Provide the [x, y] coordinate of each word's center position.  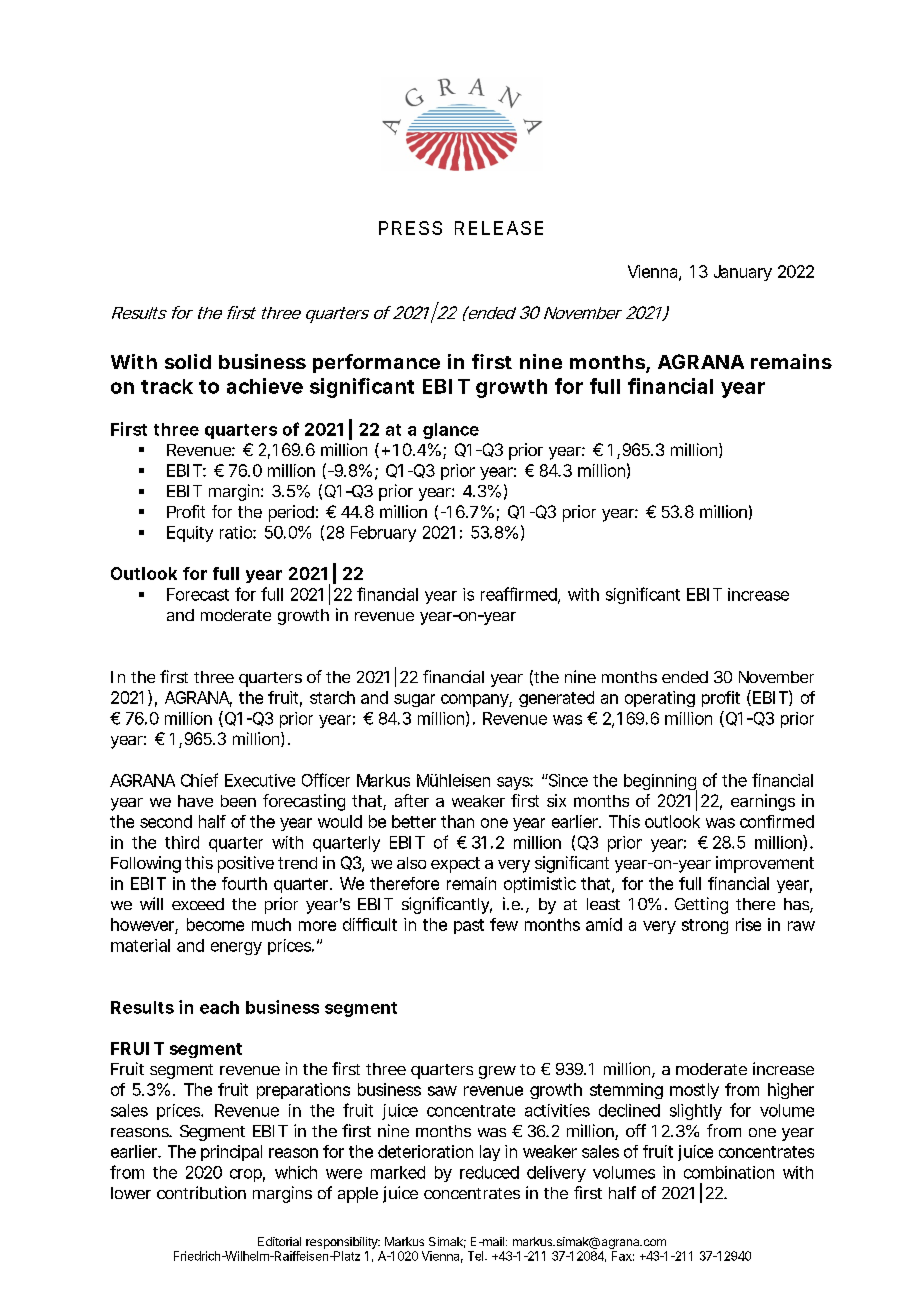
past [469, 926]
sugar [414, 700]
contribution [201, 1192]
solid [188, 361]
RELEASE [499, 228]
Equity [190, 534]
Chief [199, 780]
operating [660, 699]
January [743, 273]
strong [705, 926]
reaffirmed [520, 595]
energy [236, 948]
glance [451, 431]
